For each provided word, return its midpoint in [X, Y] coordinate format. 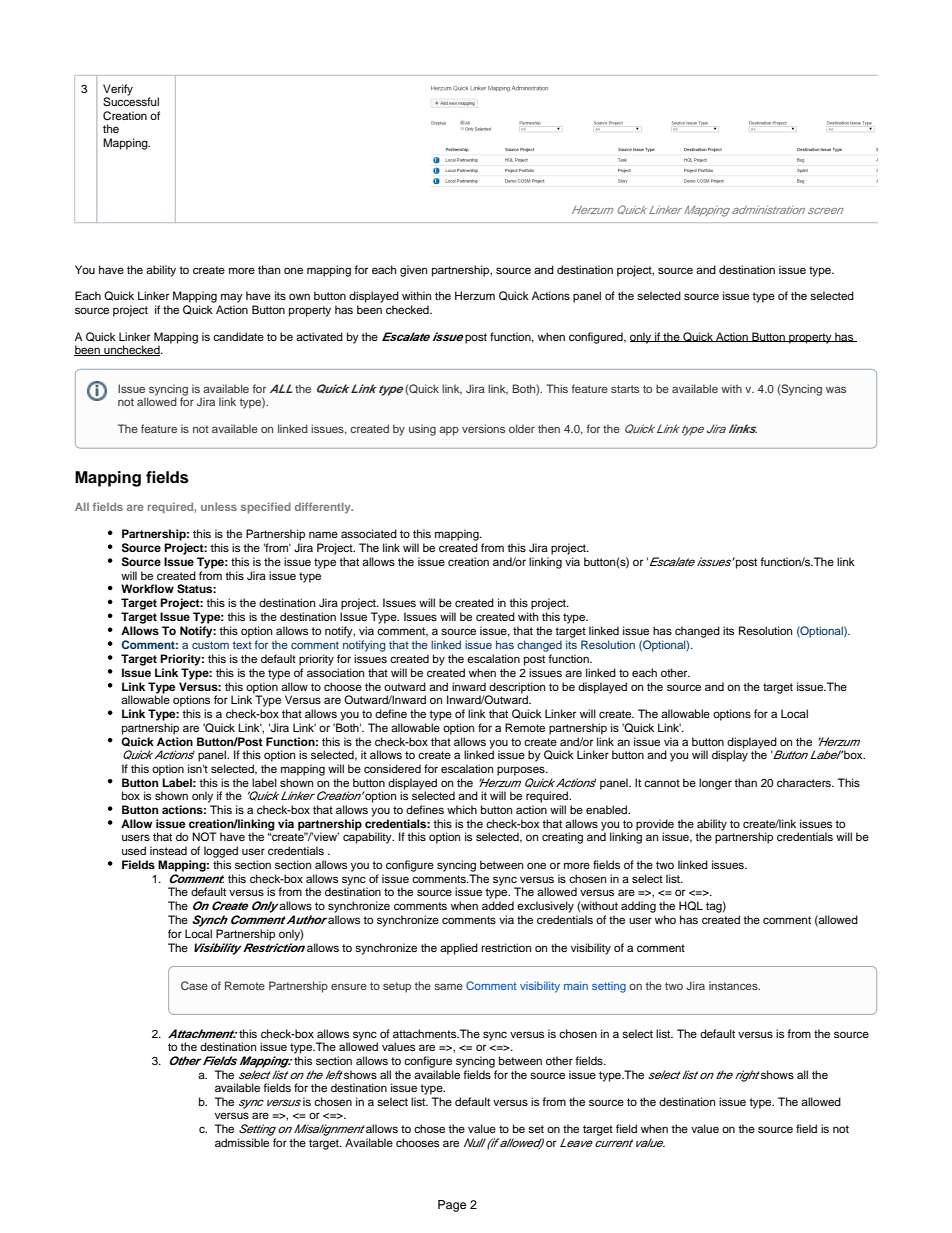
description [516, 689]
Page [452, 1206]
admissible [242, 1142]
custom [210, 645]
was [836, 389]
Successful [131, 101]
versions [483, 428]
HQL [691, 906]
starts [625, 389]
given [413, 271]
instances [734, 985]
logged [221, 852]
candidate [238, 336]
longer [715, 784]
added [498, 905]
